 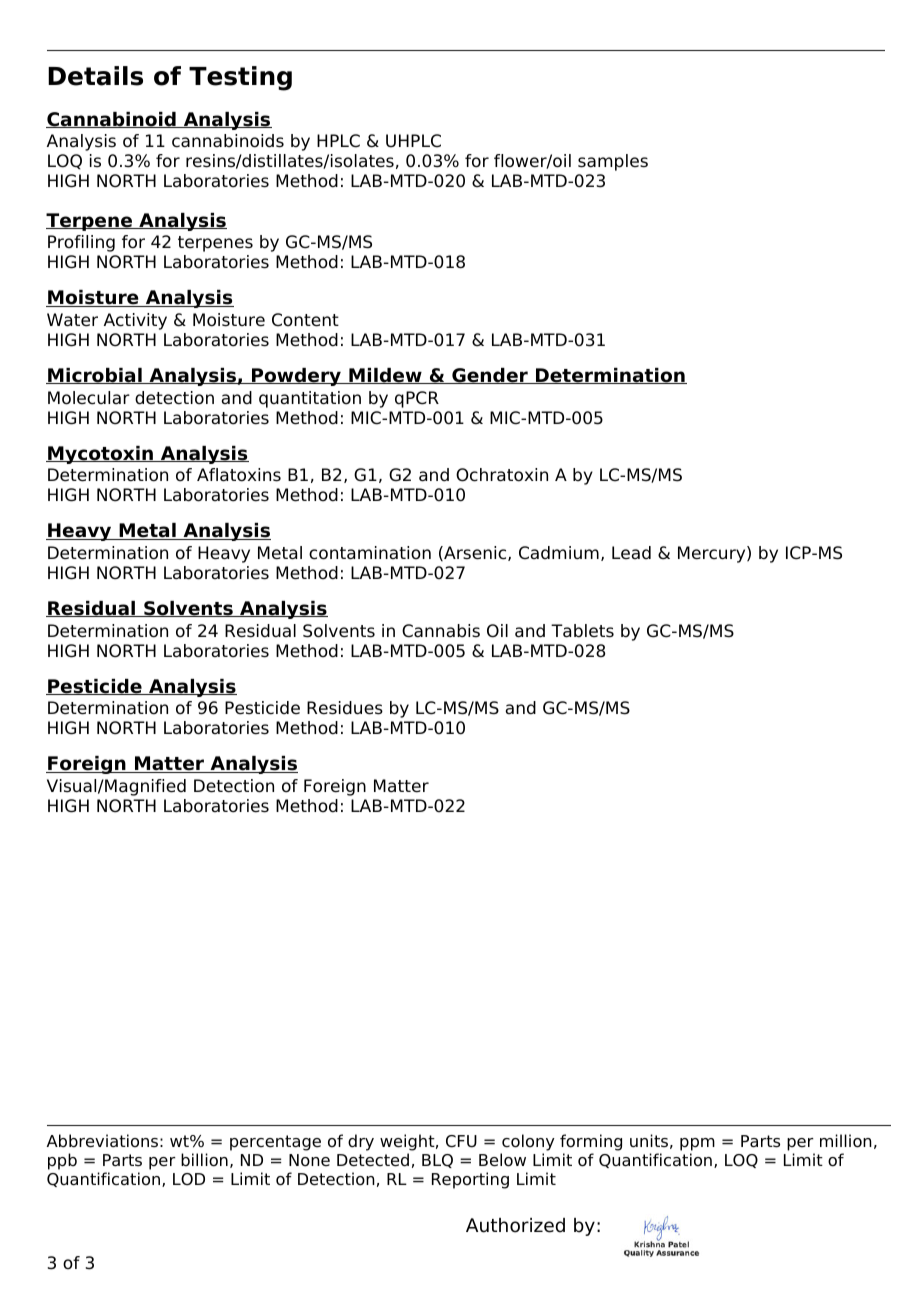 What do you see at coordinates (697, 1146) in the page?
I see `ppm` at bounding box center [697, 1146].
